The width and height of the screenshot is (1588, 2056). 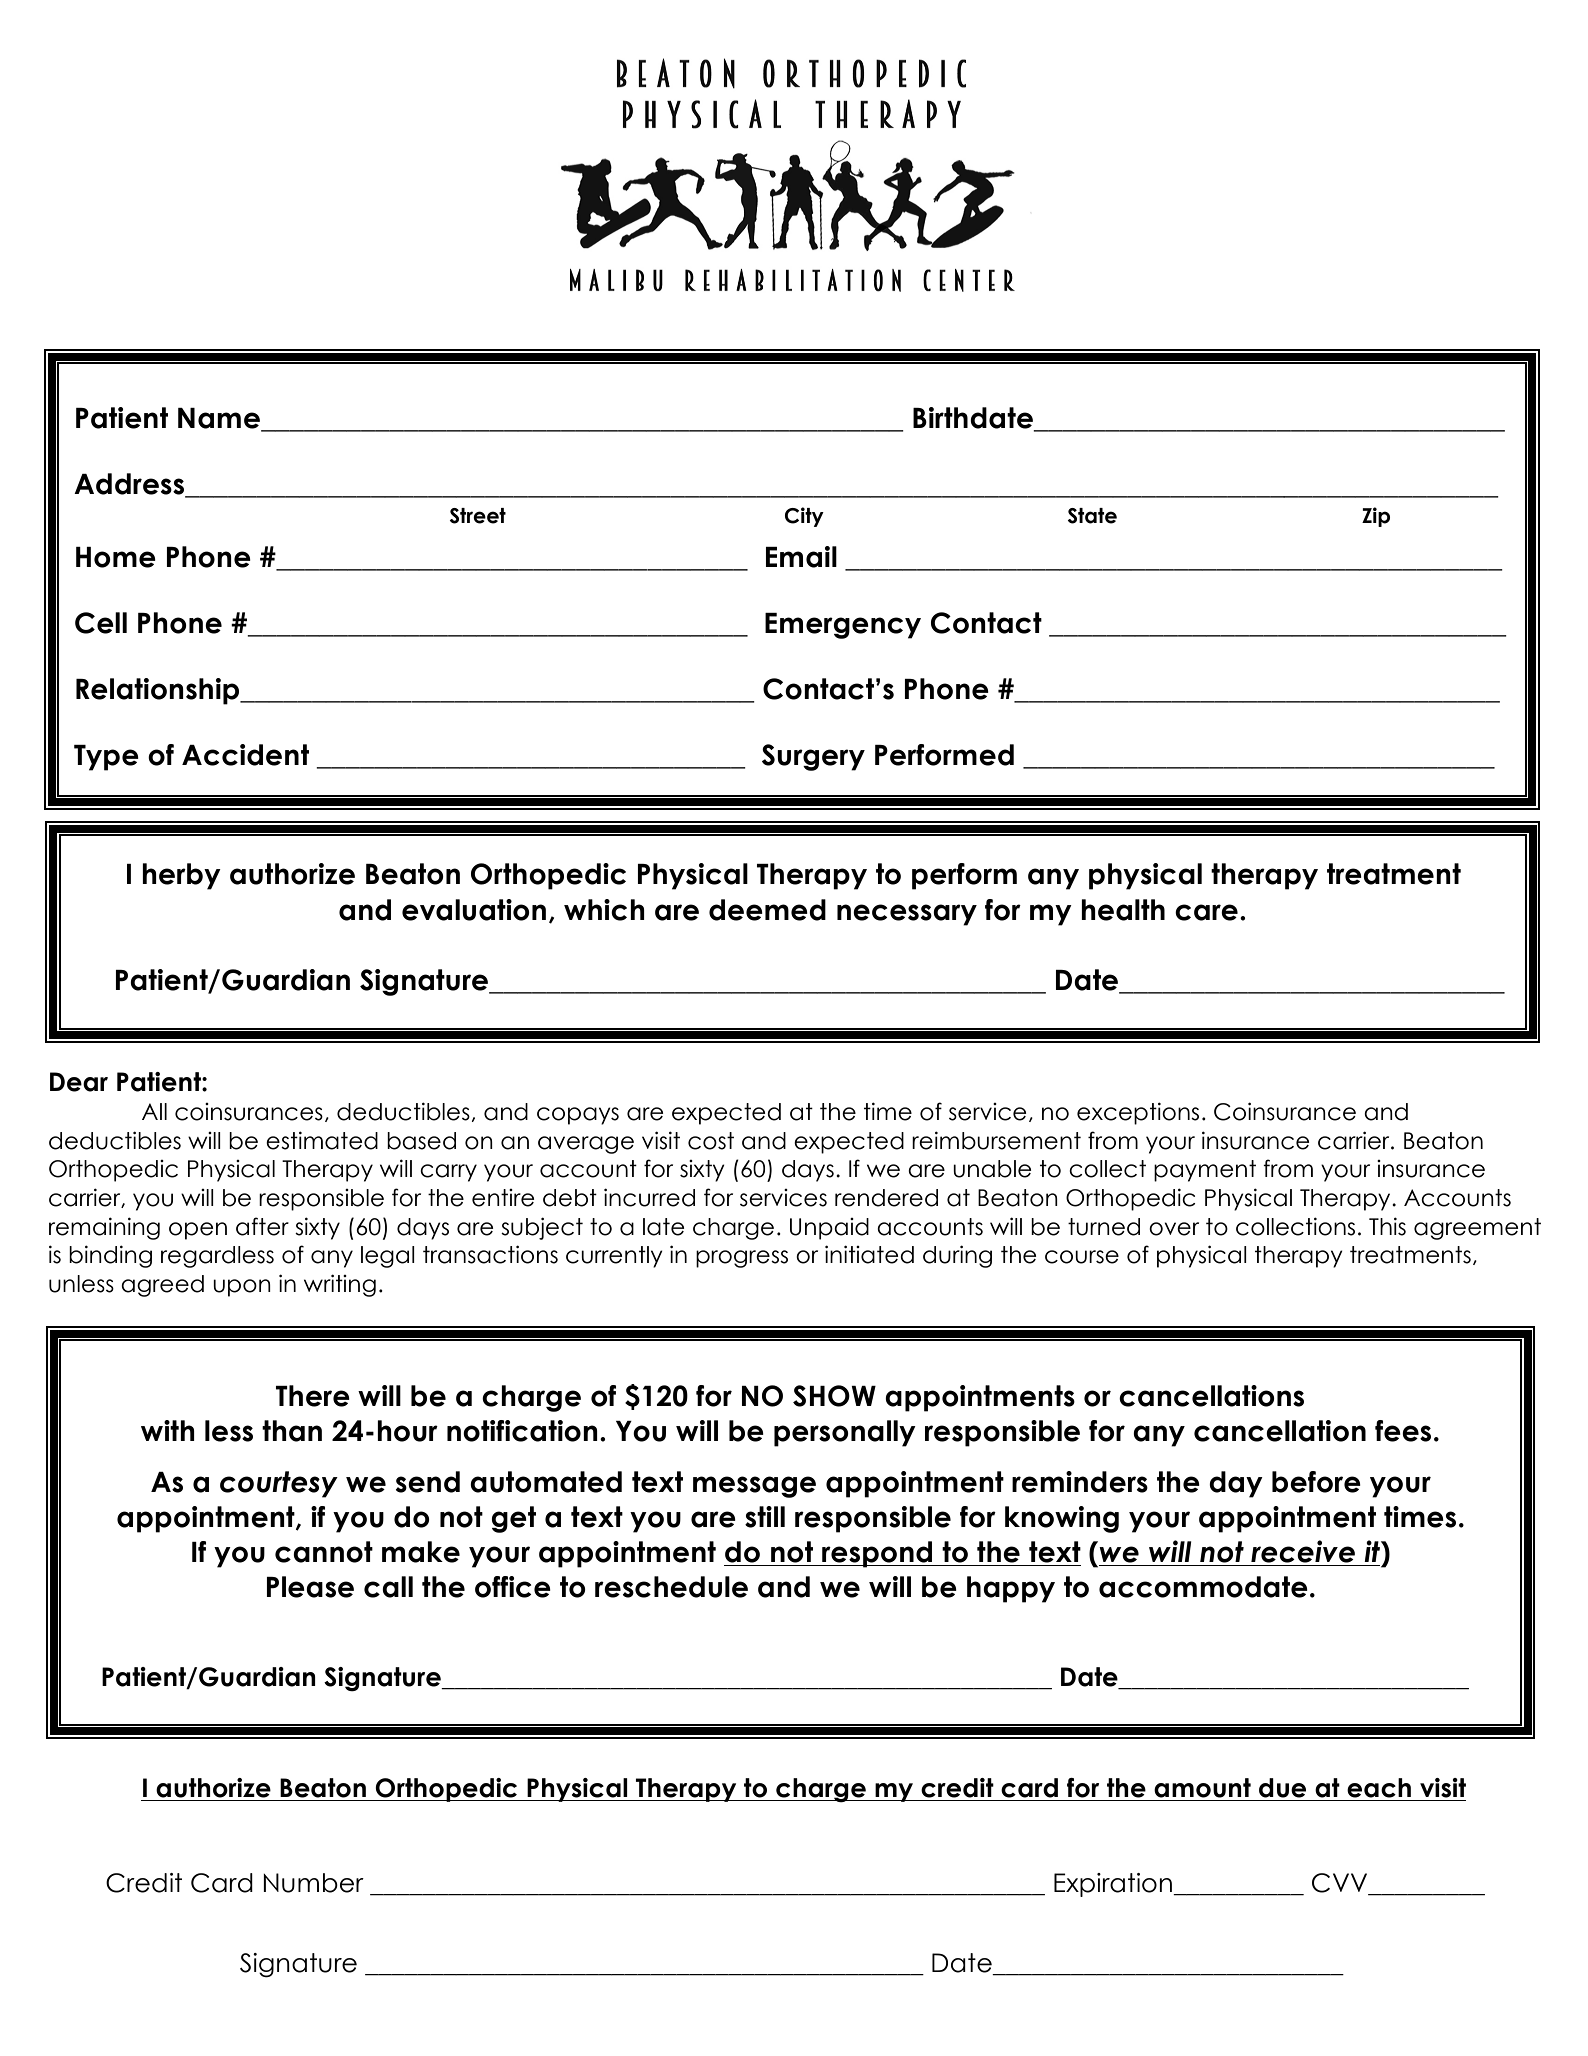 I want to click on amount, so click(x=1202, y=1788).
